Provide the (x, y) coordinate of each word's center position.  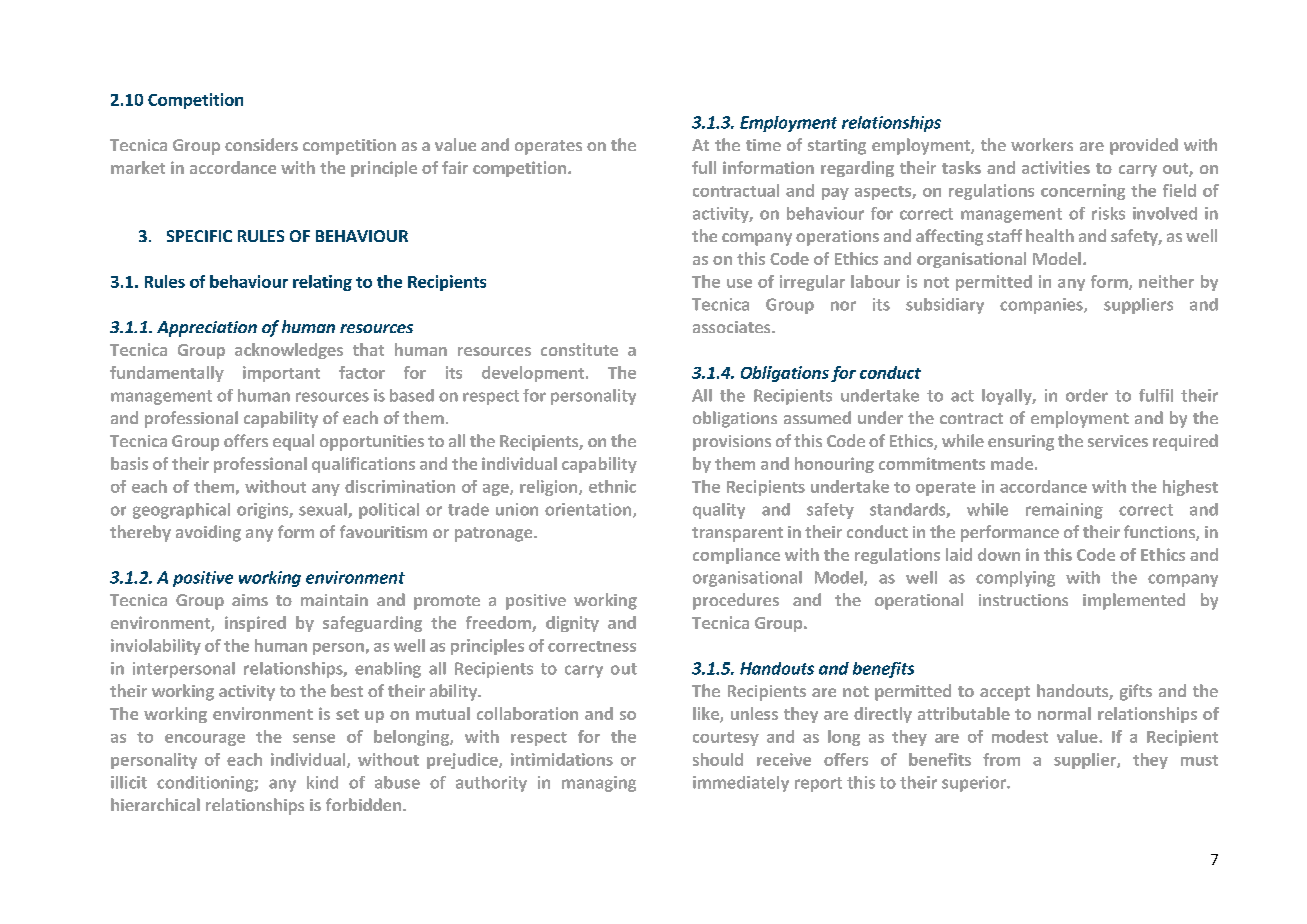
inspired (255, 624)
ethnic (612, 486)
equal (293, 442)
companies (1042, 306)
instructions (1023, 600)
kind (322, 782)
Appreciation (207, 329)
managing (599, 784)
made (1012, 463)
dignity (572, 624)
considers (261, 144)
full (704, 167)
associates (733, 327)
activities (1056, 167)
